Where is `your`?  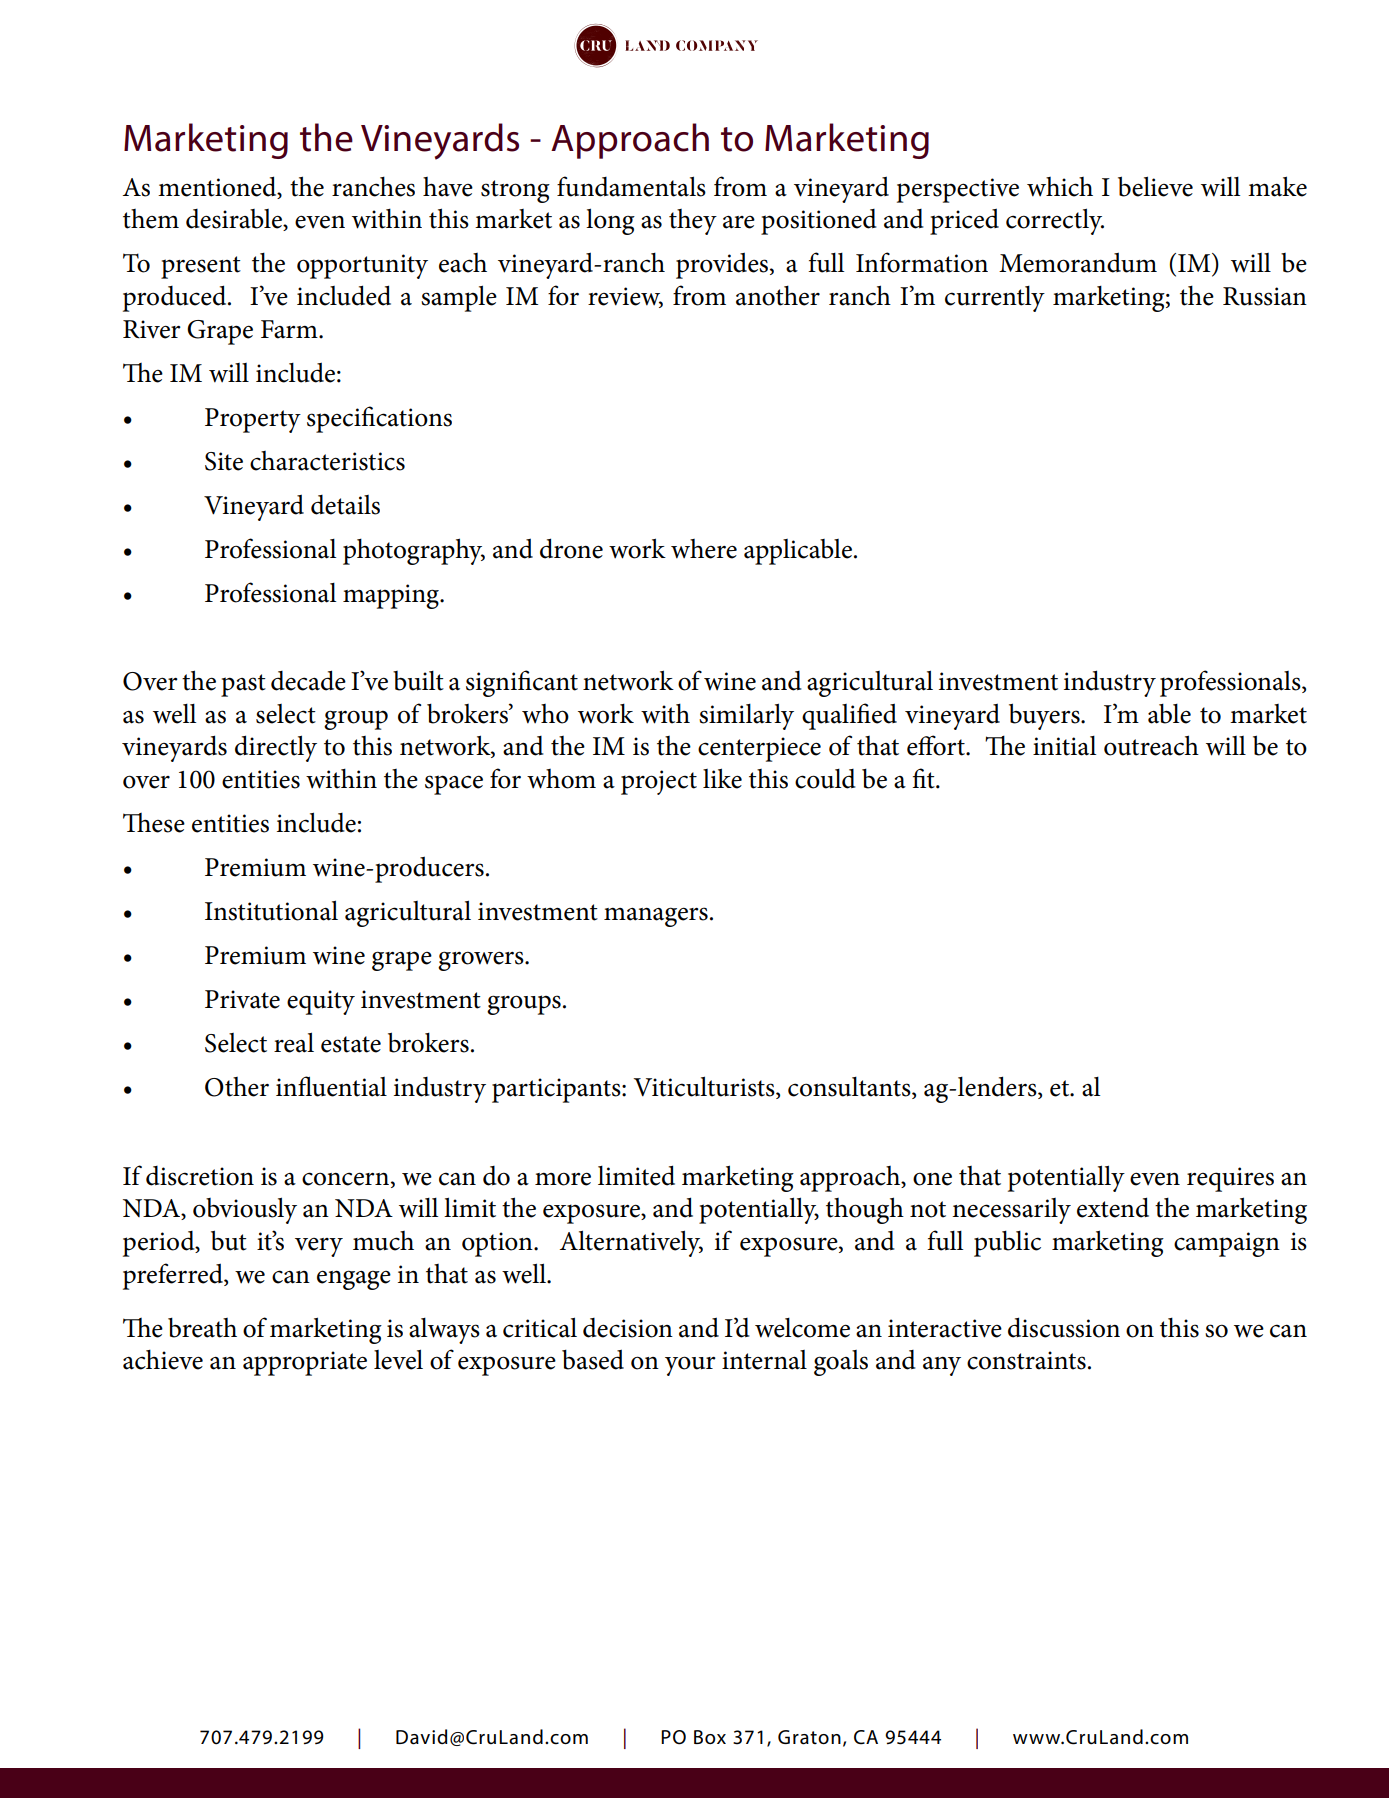
your is located at coordinates (690, 1366).
